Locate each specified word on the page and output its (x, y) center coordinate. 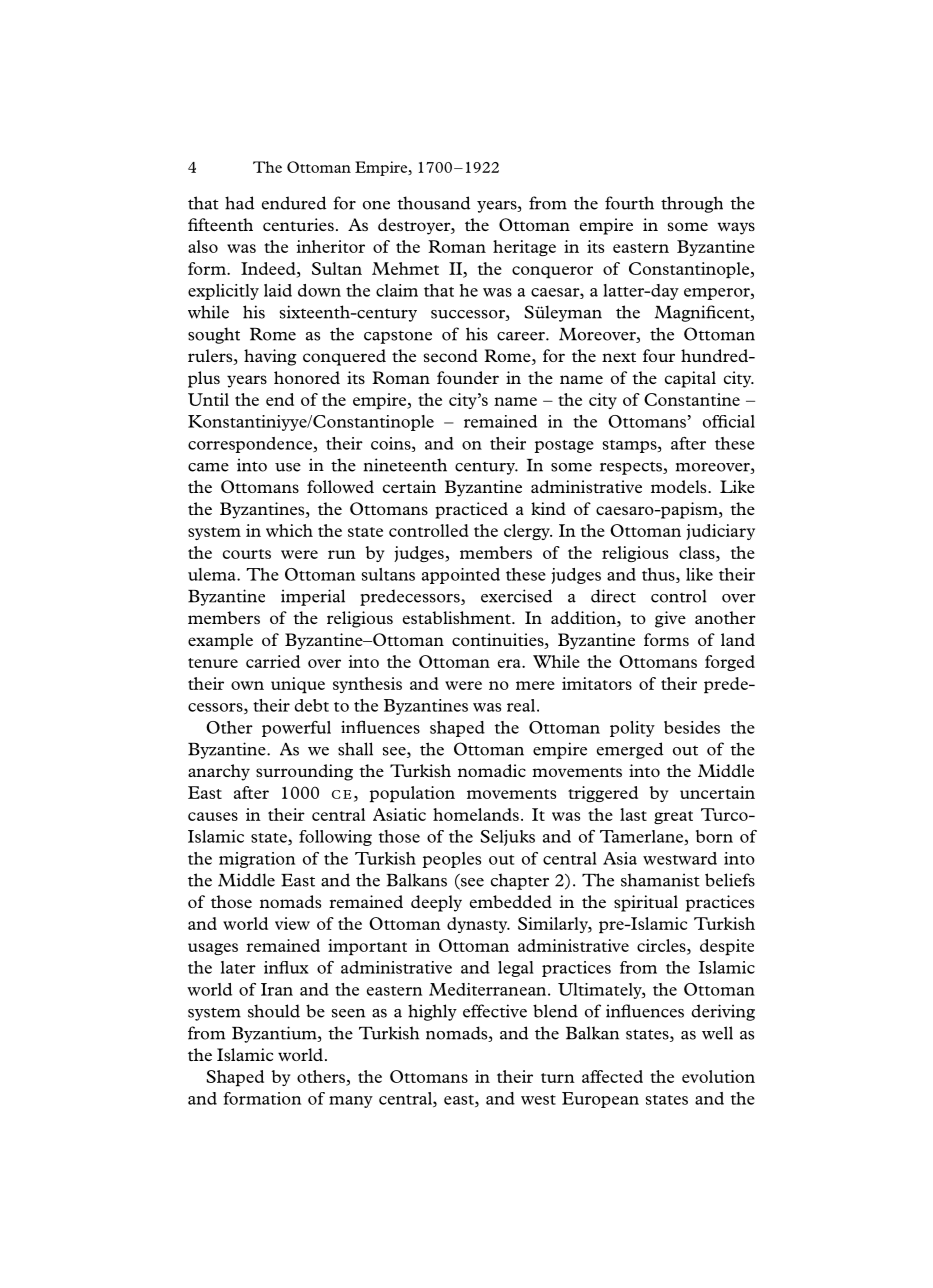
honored (307, 377)
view (292, 923)
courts (247, 554)
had (240, 203)
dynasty (478, 925)
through (692, 204)
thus (659, 575)
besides (692, 727)
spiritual (646, 903)
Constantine (692, 399)
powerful (296, 729)
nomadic (492, 770)
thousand (434, 203)
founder (468, 377)
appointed (461, 576)
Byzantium (275, 1034)
